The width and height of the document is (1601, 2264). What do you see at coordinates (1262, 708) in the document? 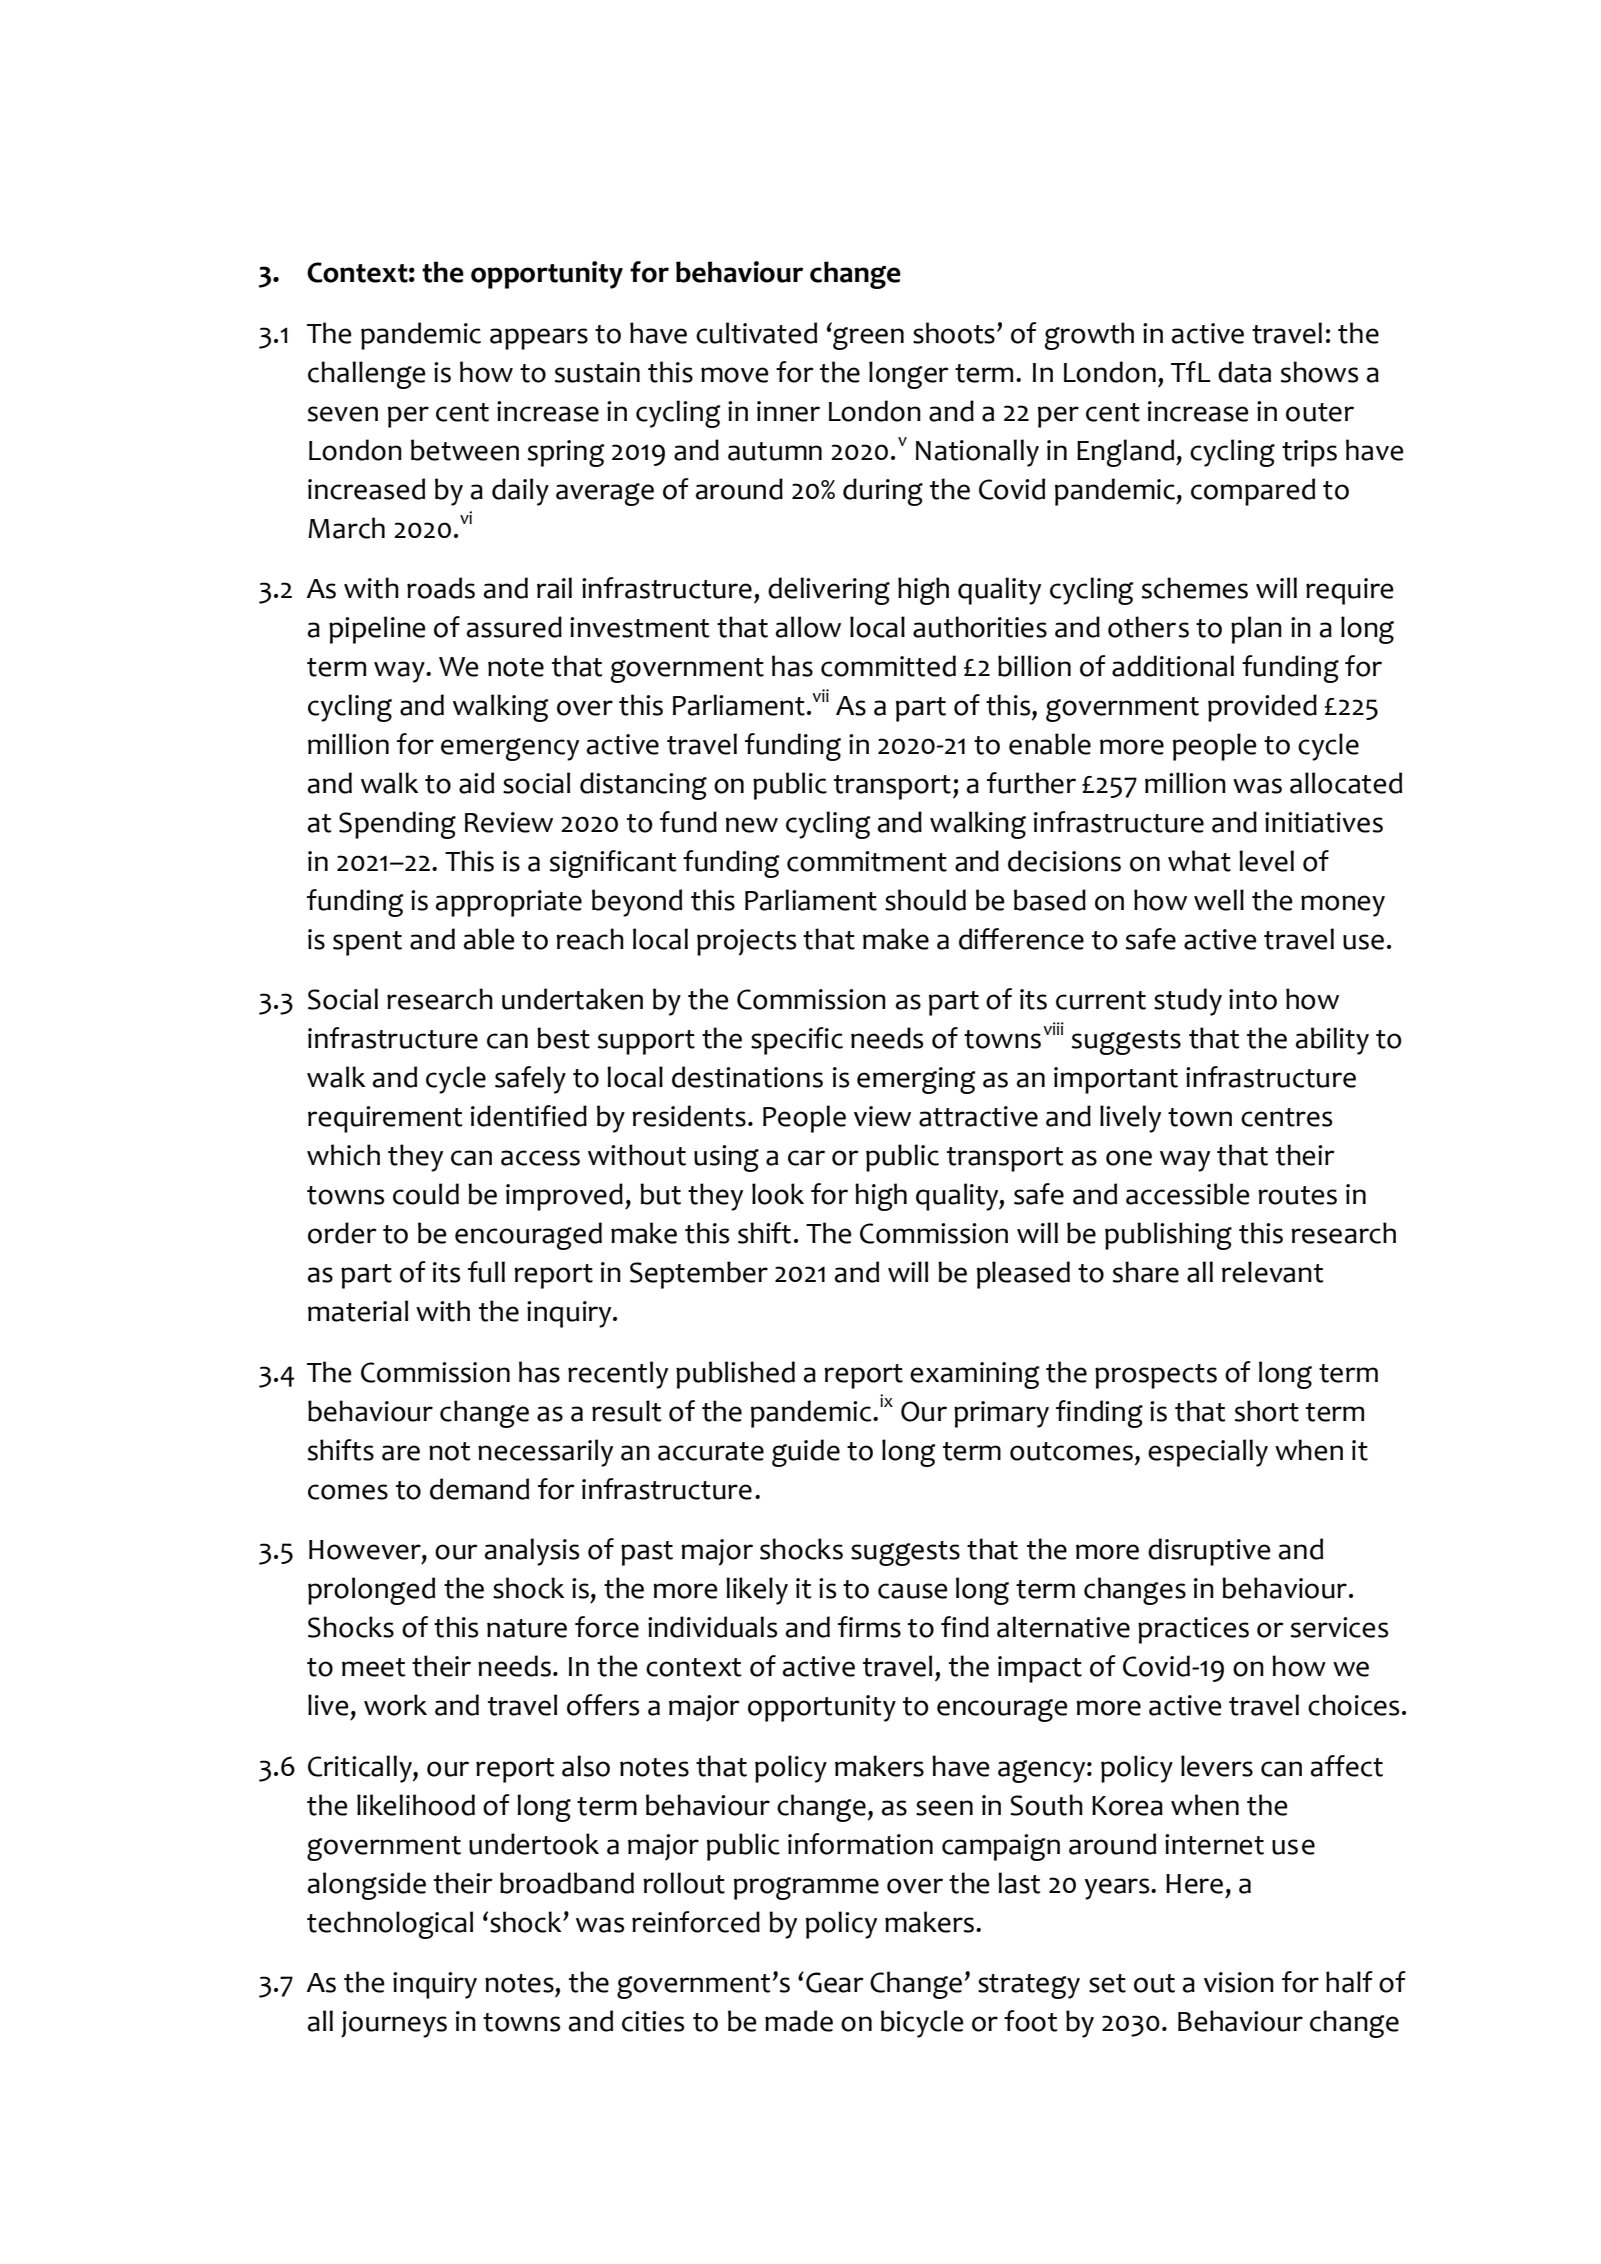
I see `provided` at bounding box center [1262, 708].
